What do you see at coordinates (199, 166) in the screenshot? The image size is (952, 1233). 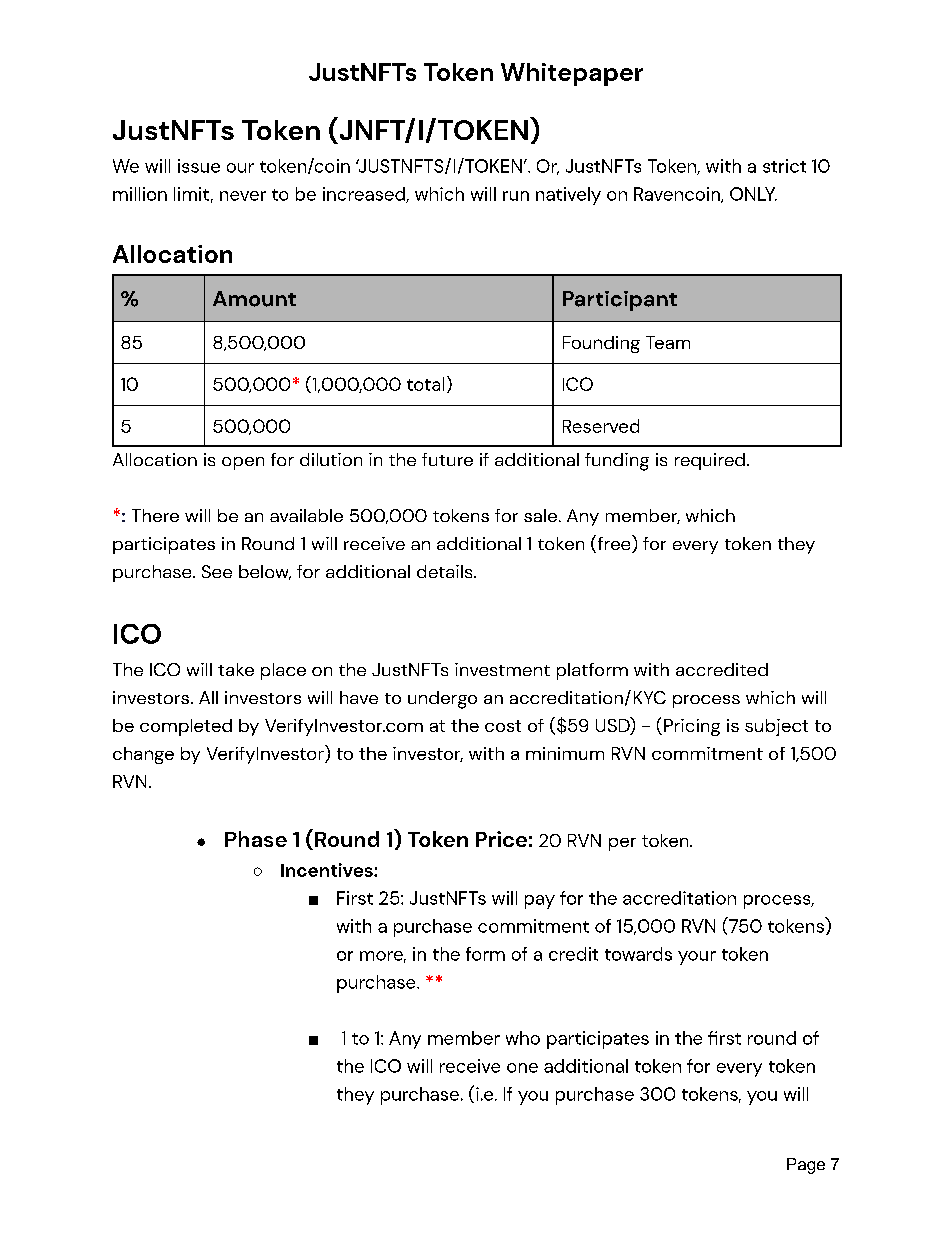 I see `issue` at bounding box center [199, 166].
